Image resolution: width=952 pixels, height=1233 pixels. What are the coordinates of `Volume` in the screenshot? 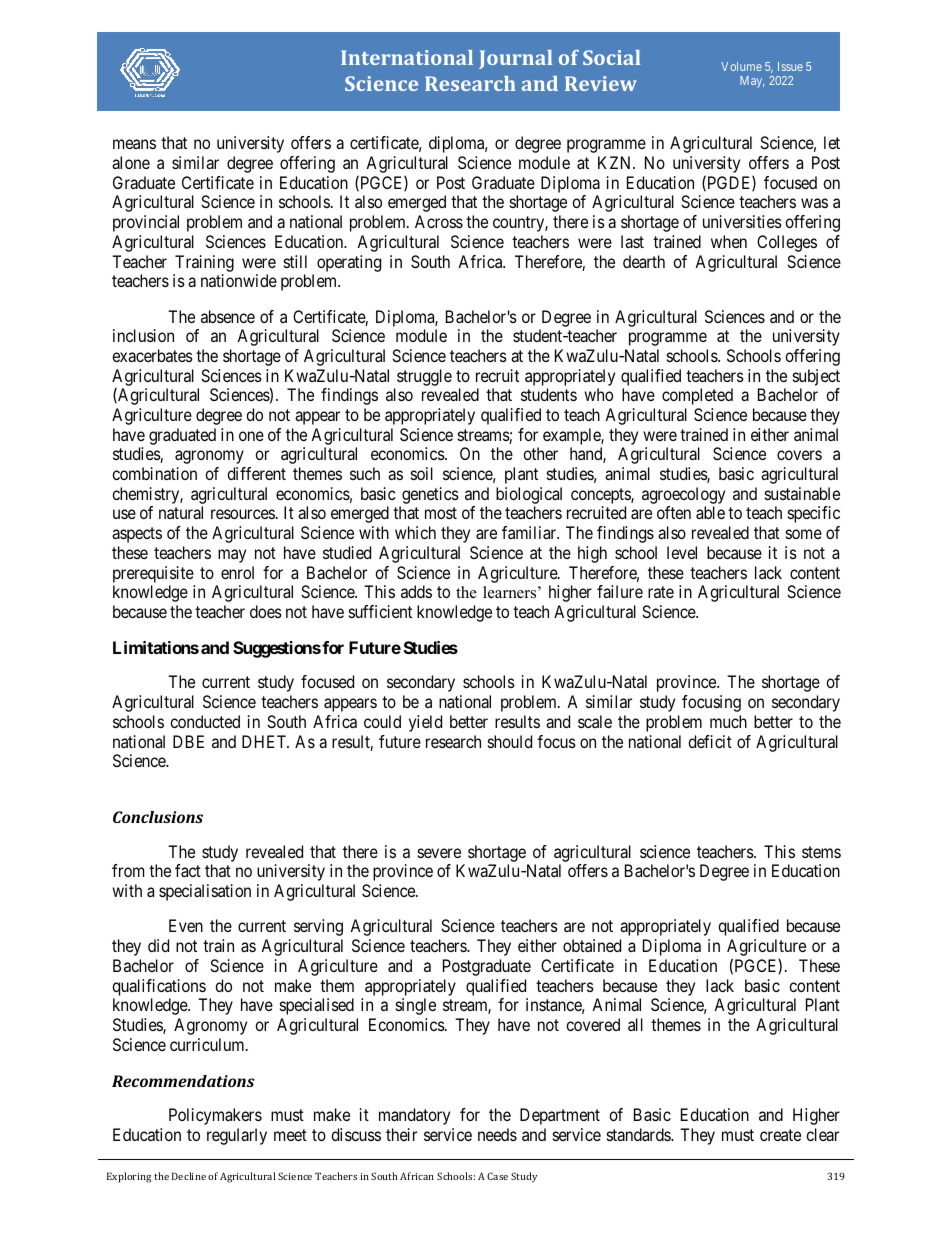 It's located at (741, 66).
